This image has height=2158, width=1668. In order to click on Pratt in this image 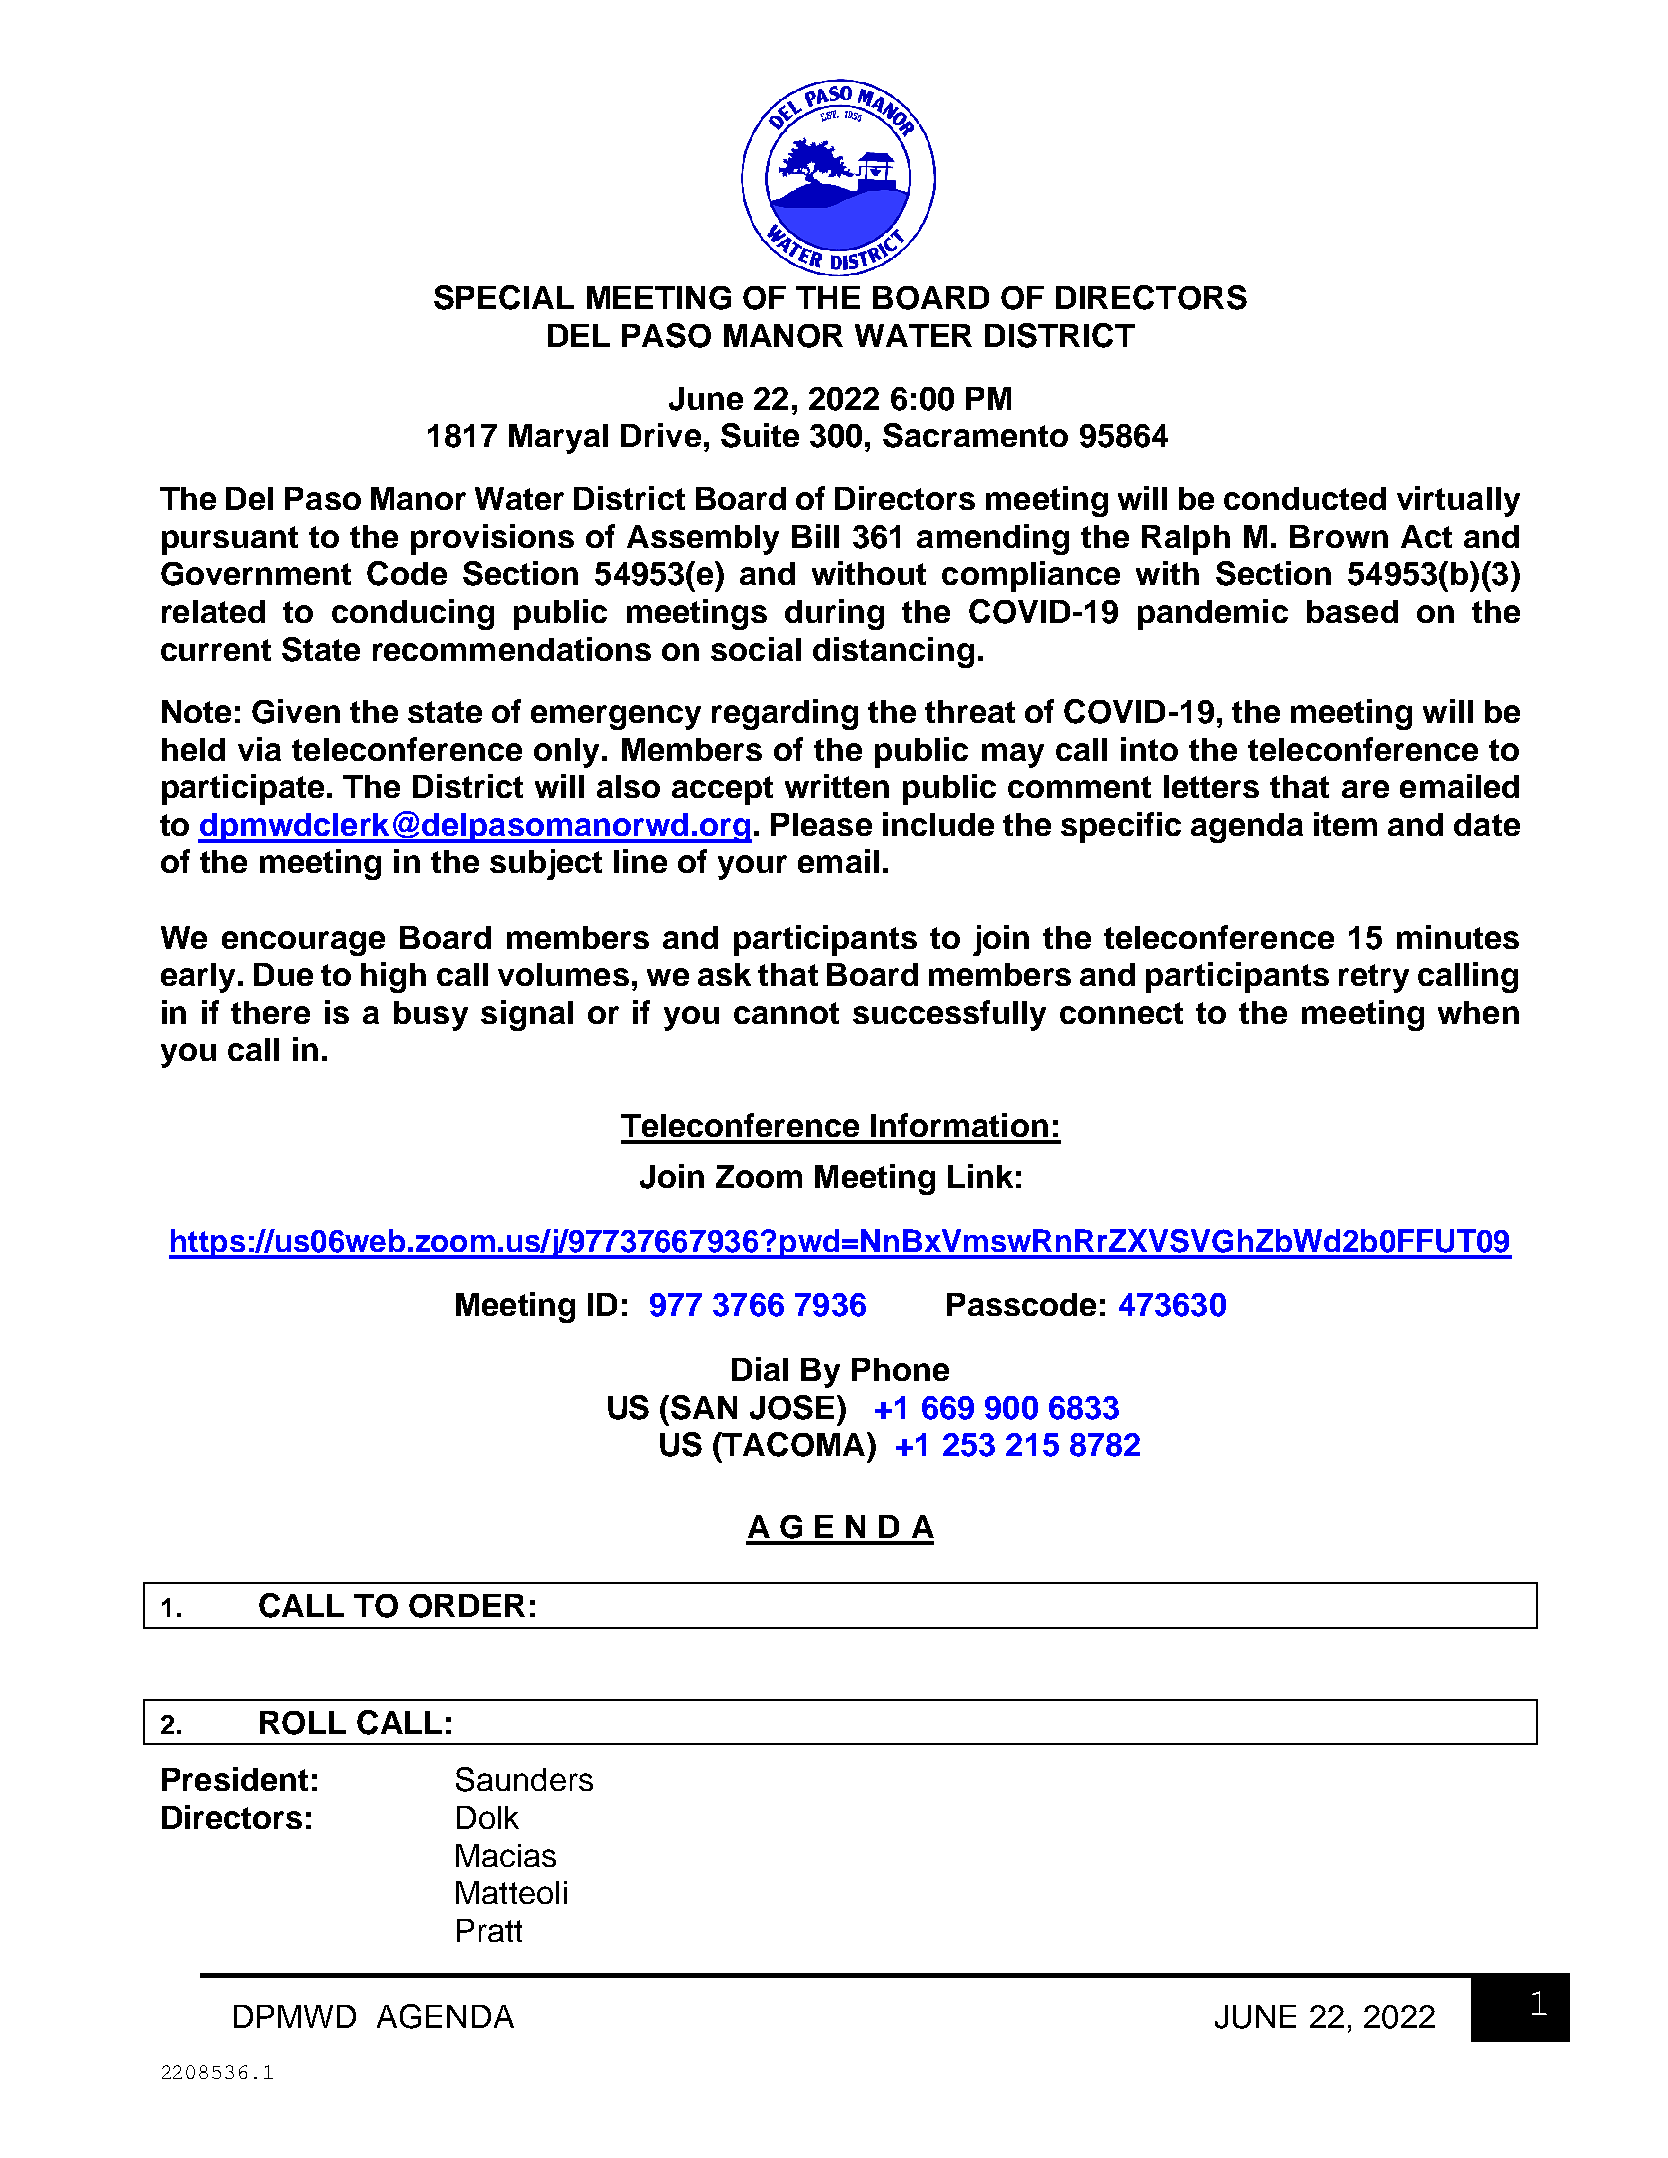, I will do `click(489, 1930)`.
